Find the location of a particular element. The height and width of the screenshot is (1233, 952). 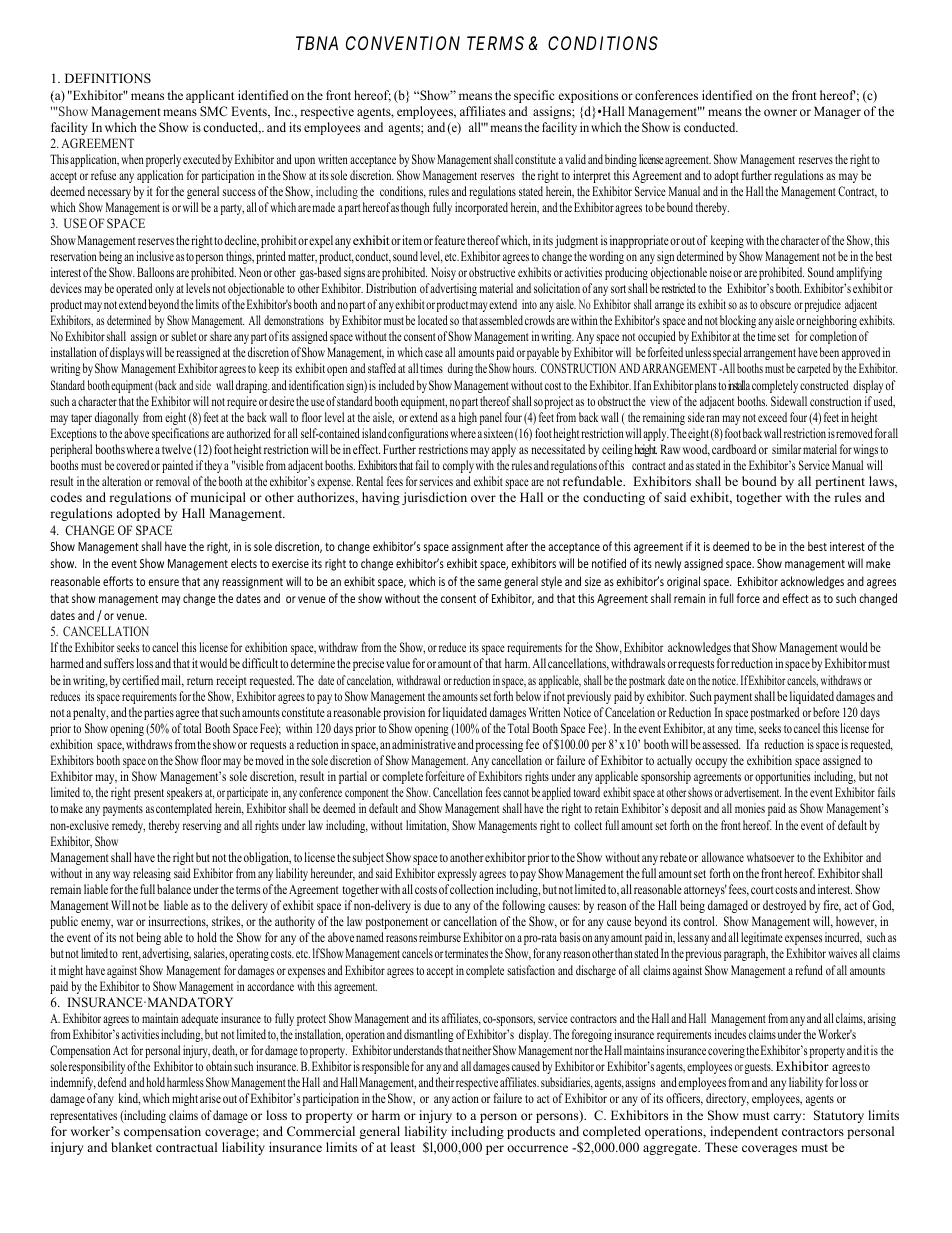

independent is located at coordinates (744, 1132).
